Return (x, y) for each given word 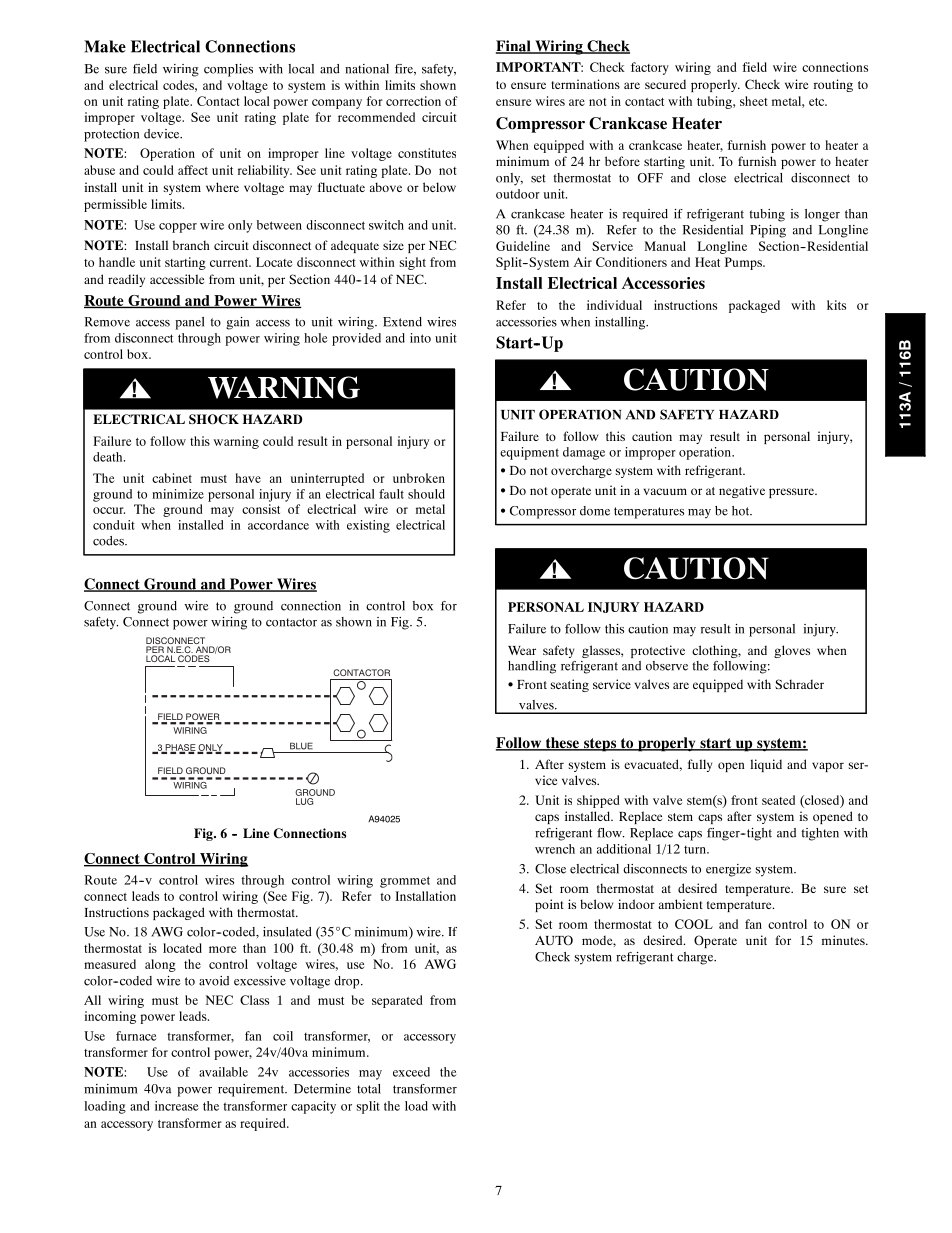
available (223, 1072)
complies (228, 70)
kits (836, 305)
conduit (114, 525)
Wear (522, 650)
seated (778, 800)
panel (189, 323)
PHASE (179, 748)
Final (514, 47)
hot (742, 511)
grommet (405, 882)
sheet (754, 101)
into (420, 338)
